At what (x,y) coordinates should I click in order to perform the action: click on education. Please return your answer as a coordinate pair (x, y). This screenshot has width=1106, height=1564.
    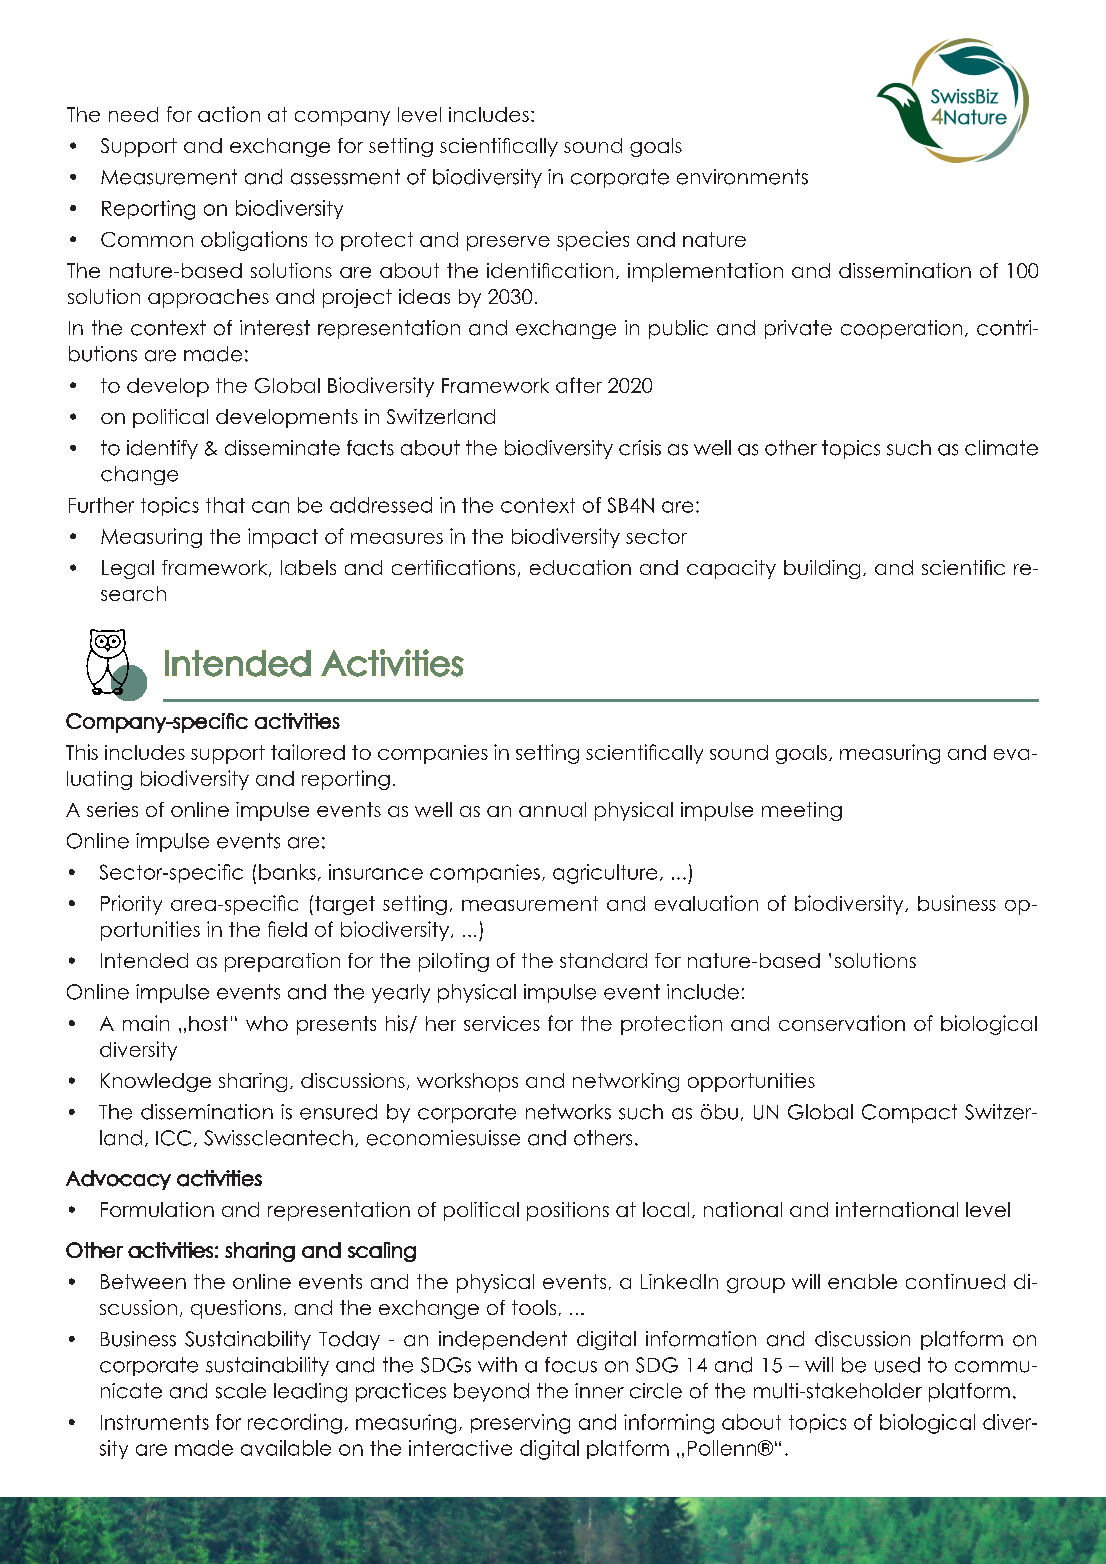
    Looking at the image, I should click on (580, 567).
